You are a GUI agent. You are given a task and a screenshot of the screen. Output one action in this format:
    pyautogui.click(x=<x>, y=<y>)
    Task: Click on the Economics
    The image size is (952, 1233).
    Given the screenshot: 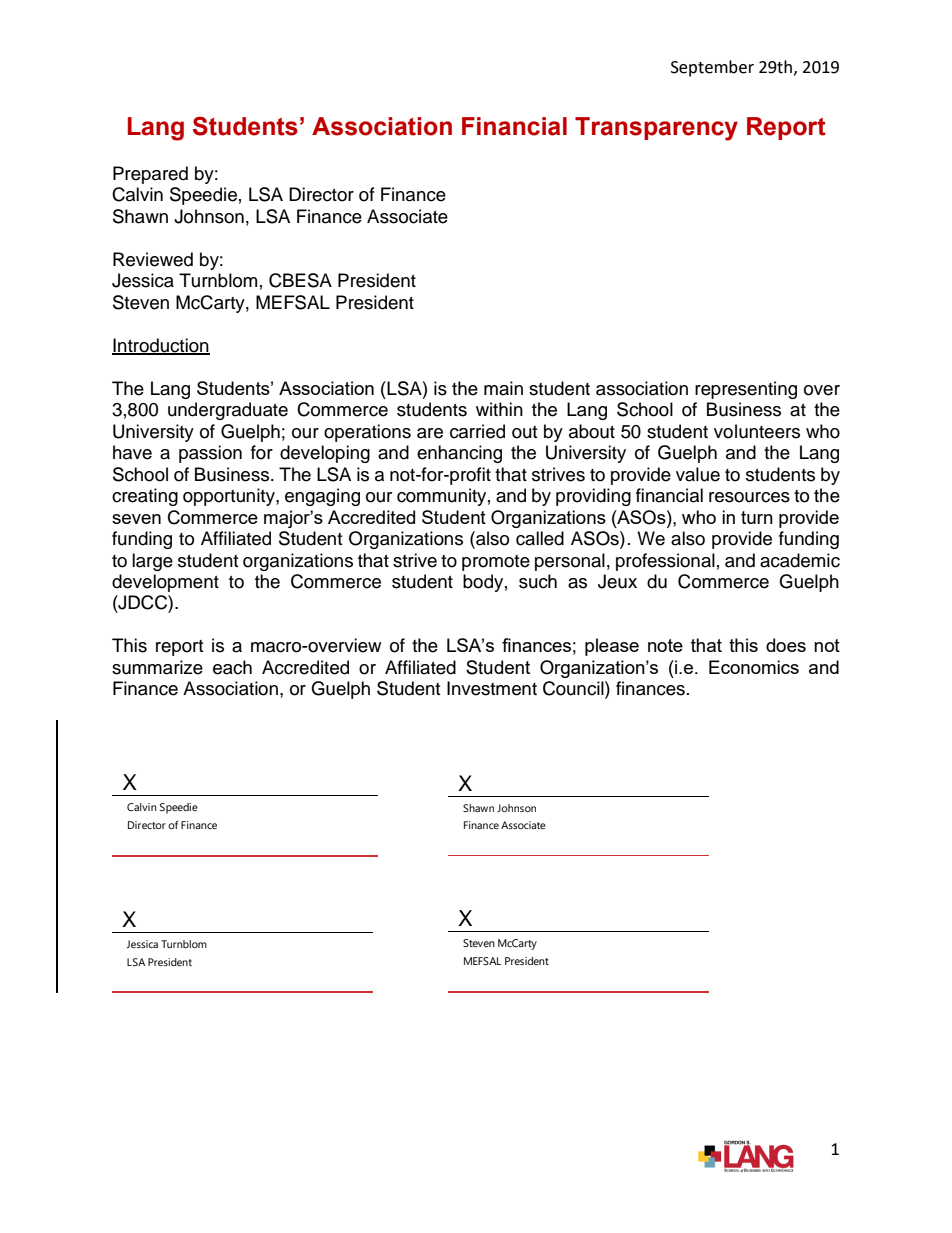 What is the action you would take?
    pyautogui.click(x=754, y=667)
